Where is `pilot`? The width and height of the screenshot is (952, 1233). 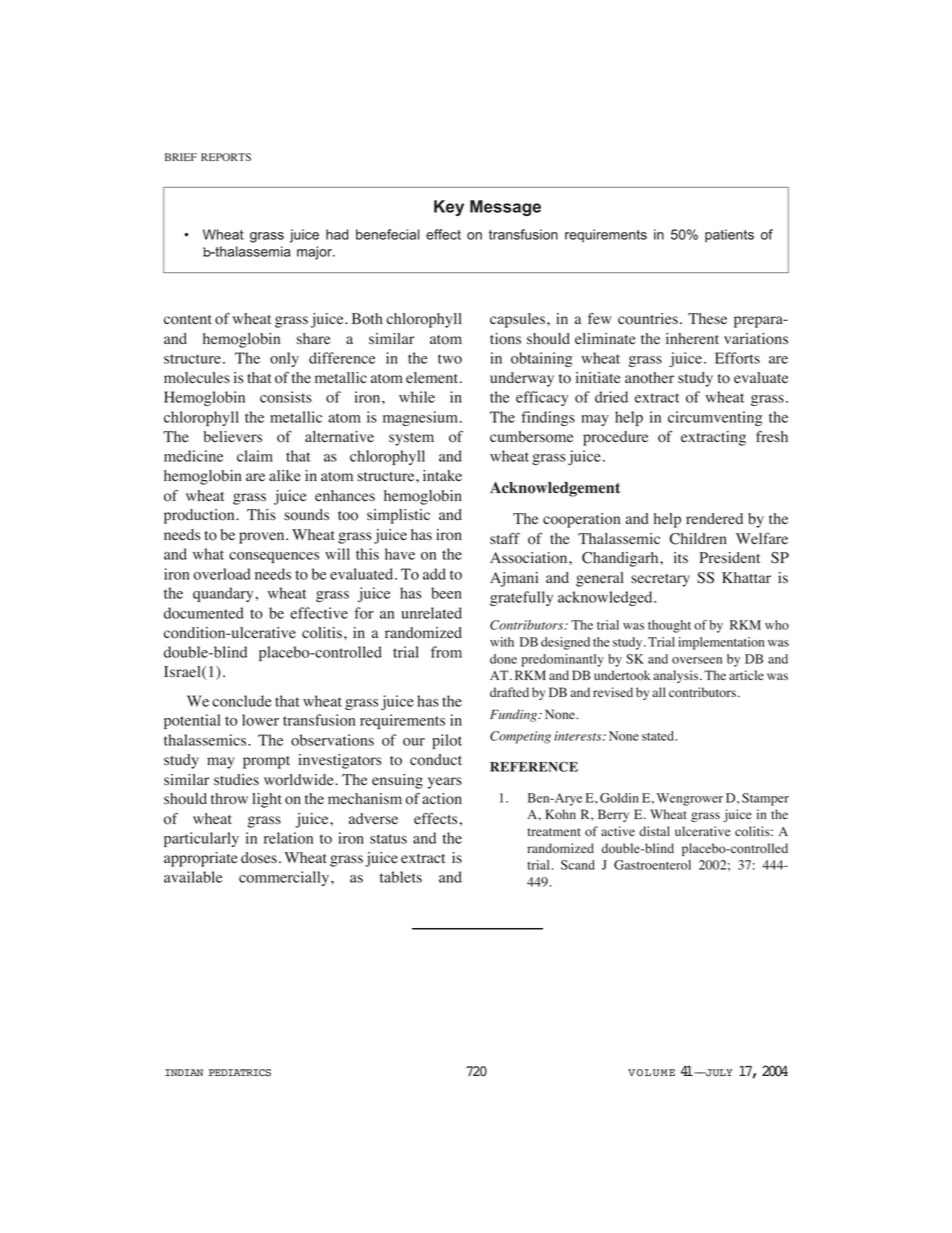 pilot is located at coordinates (447, 741).
